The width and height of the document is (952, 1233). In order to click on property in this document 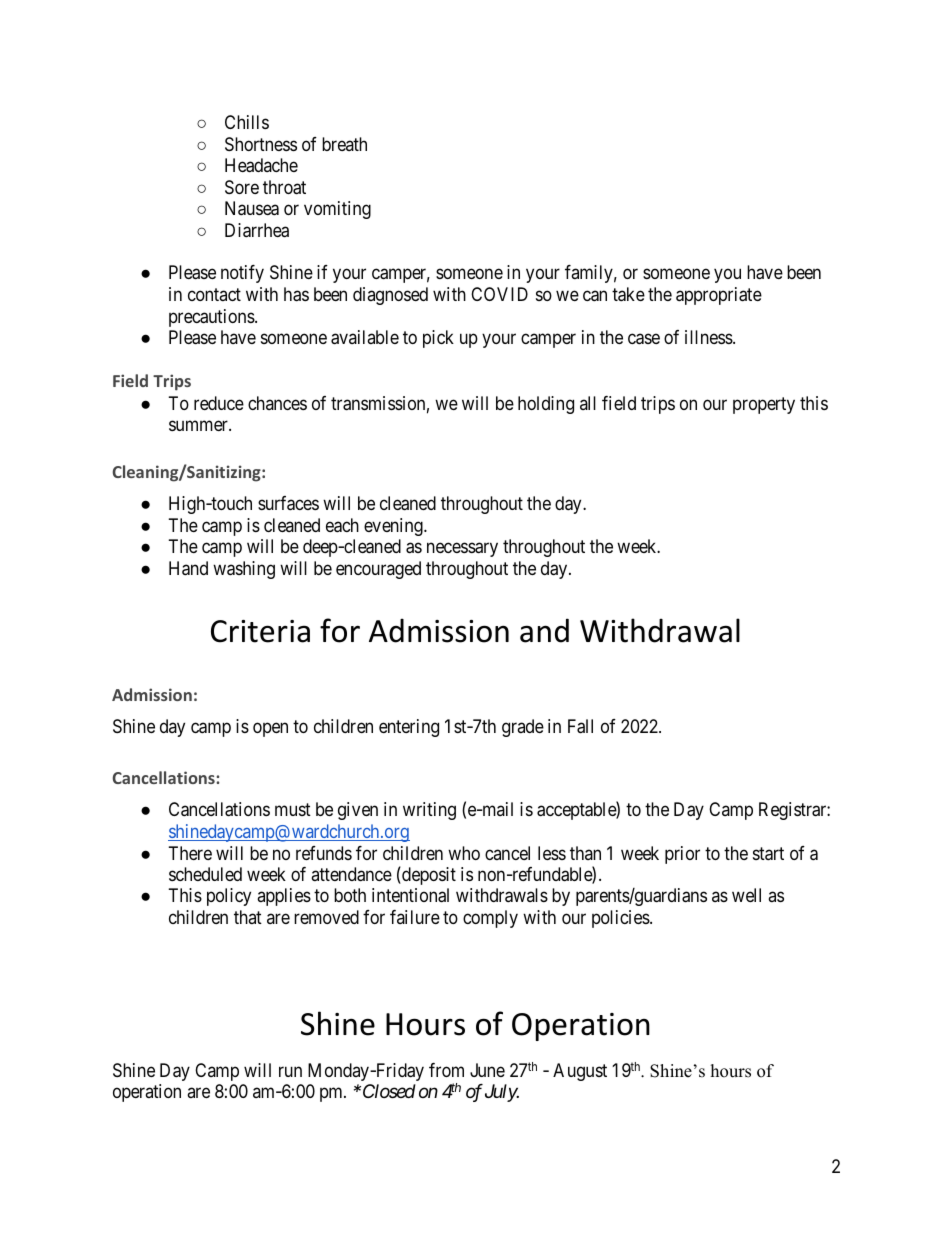, I will do `click(764, 405)`.
